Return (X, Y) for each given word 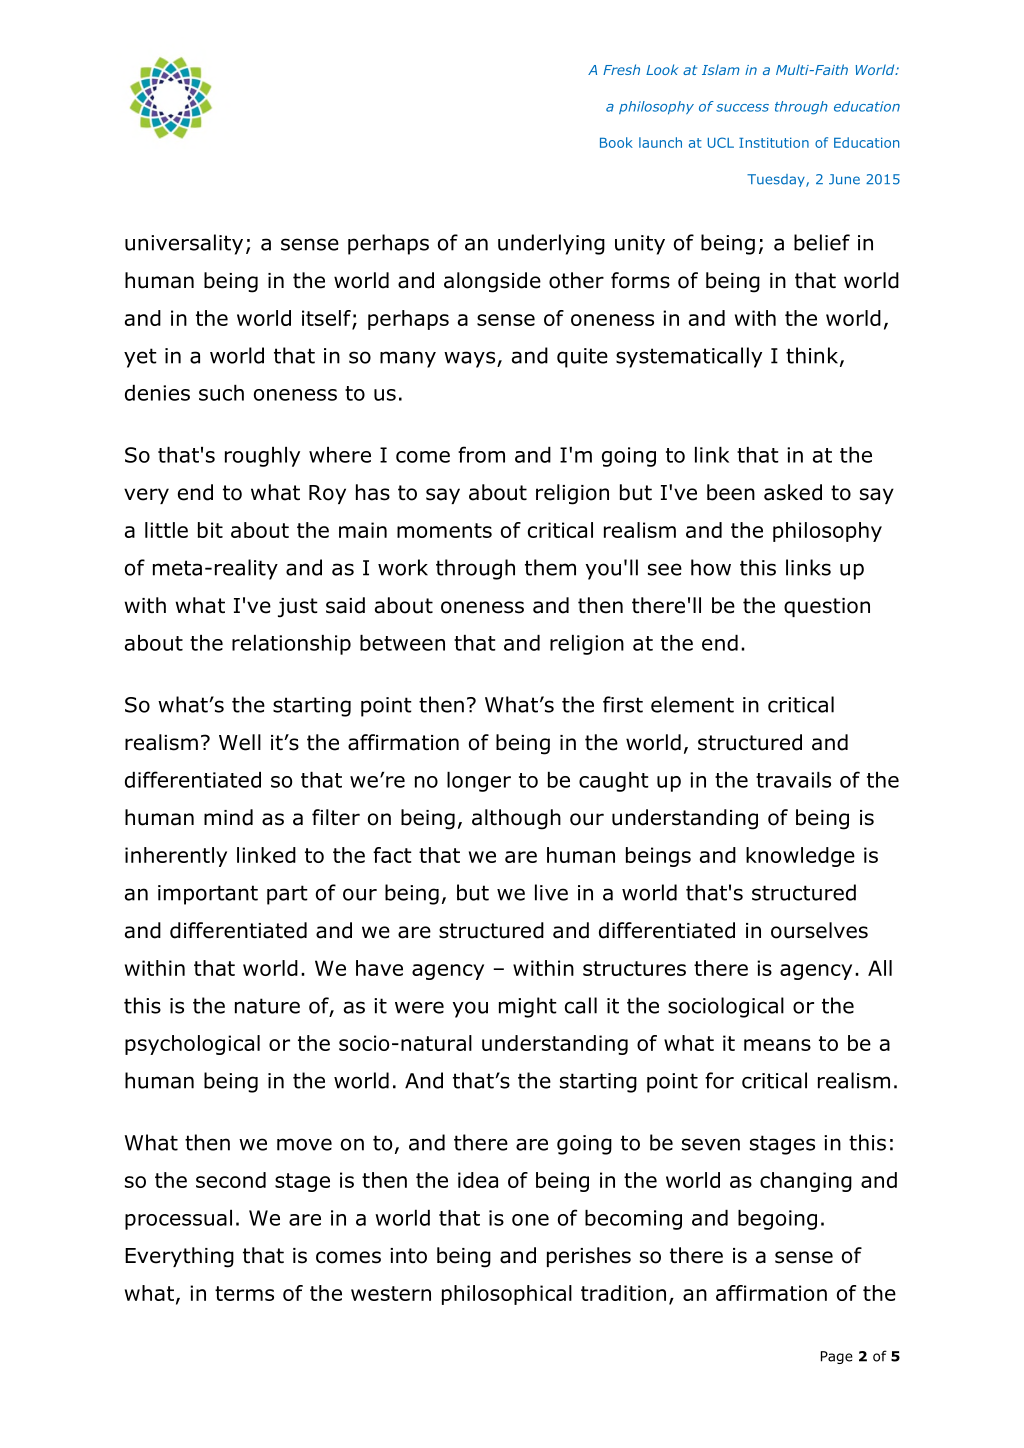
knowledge (800, 857)
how (711, 567)
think (813, 356)
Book (616, 142)
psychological (192, 1045)
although (516, 819)
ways (471, 359)
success (742, 108)
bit (210, 530)
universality (184, 244)
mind (228, 817)
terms (244, 1293)
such (221, 393)
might (528, 1007)
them (550, 567)
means (777, 1045)
